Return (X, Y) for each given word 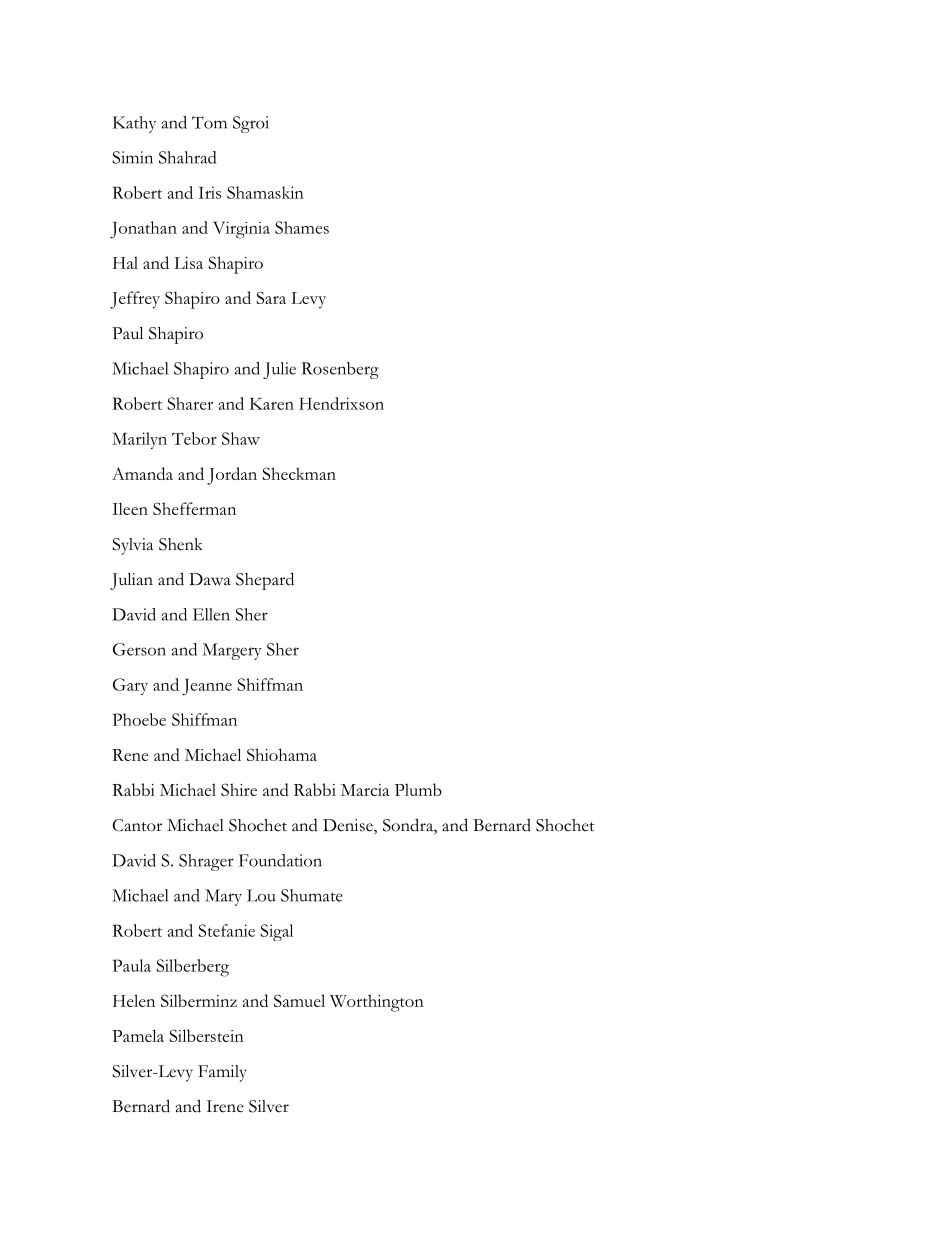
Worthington (377, 1003)
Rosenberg (340, 370)
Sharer (190, 403)
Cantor (137, 825)
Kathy (134, 124)
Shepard (265, 581)
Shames (302, 227)
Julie (279, 370)
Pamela (138, 1035)
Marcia (365, 790)
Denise (349, 826)
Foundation (280, 860)
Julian (131, 581)
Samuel (299, 1000)
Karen (272, 404)
